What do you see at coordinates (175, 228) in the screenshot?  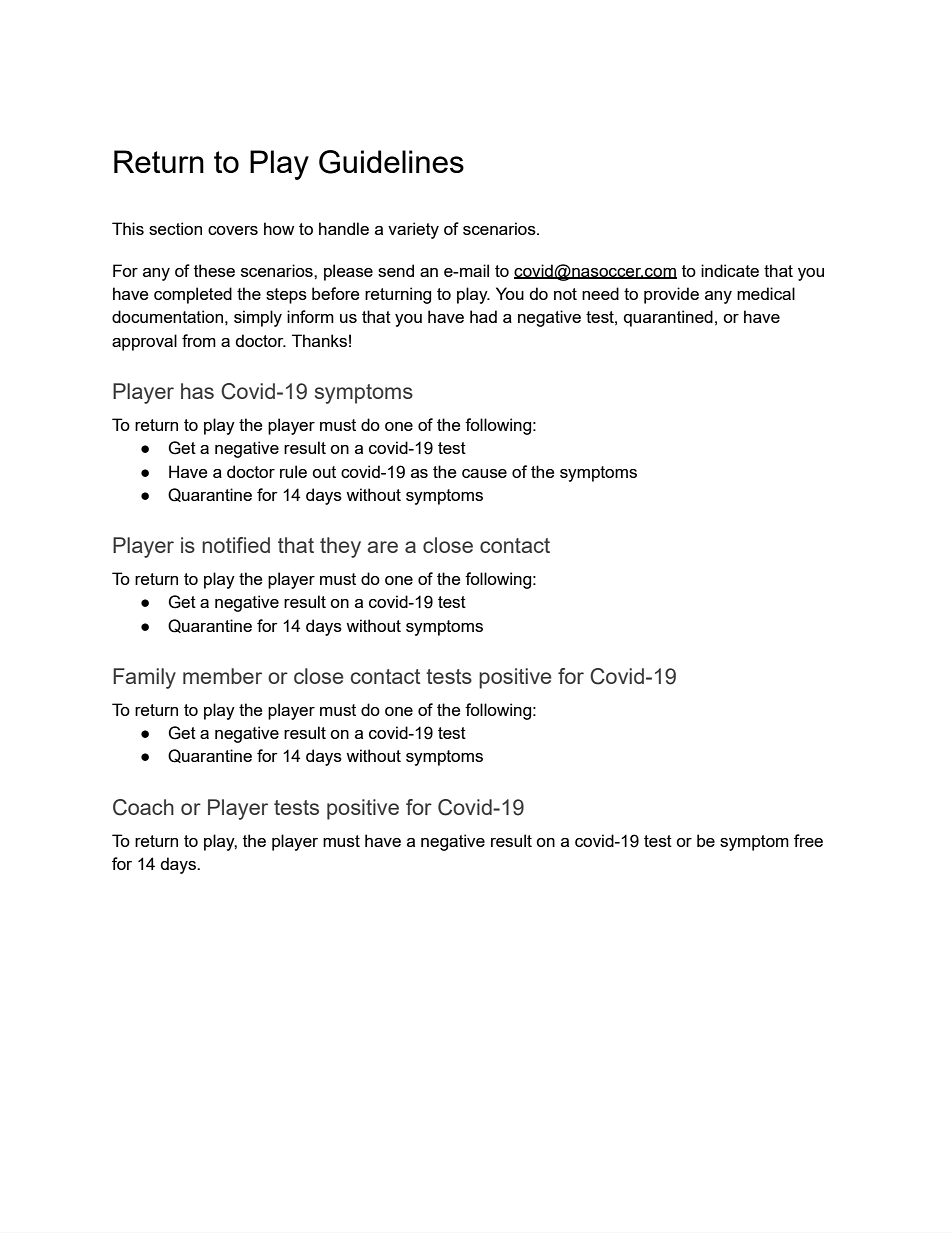 I see `section` at bounding box center [175, 228].
